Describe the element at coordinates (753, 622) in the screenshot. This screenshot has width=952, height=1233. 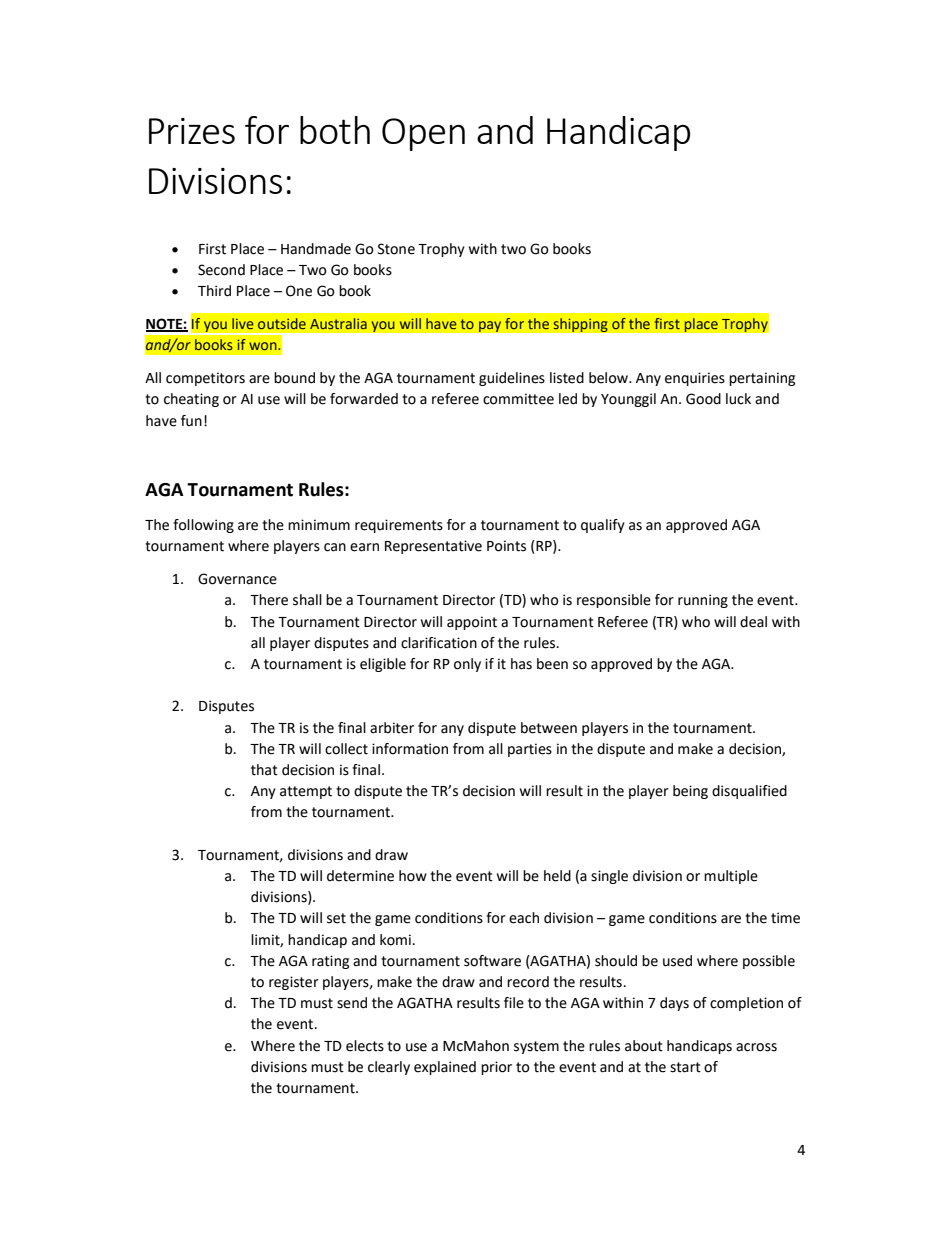
I see `deal` at that location.
